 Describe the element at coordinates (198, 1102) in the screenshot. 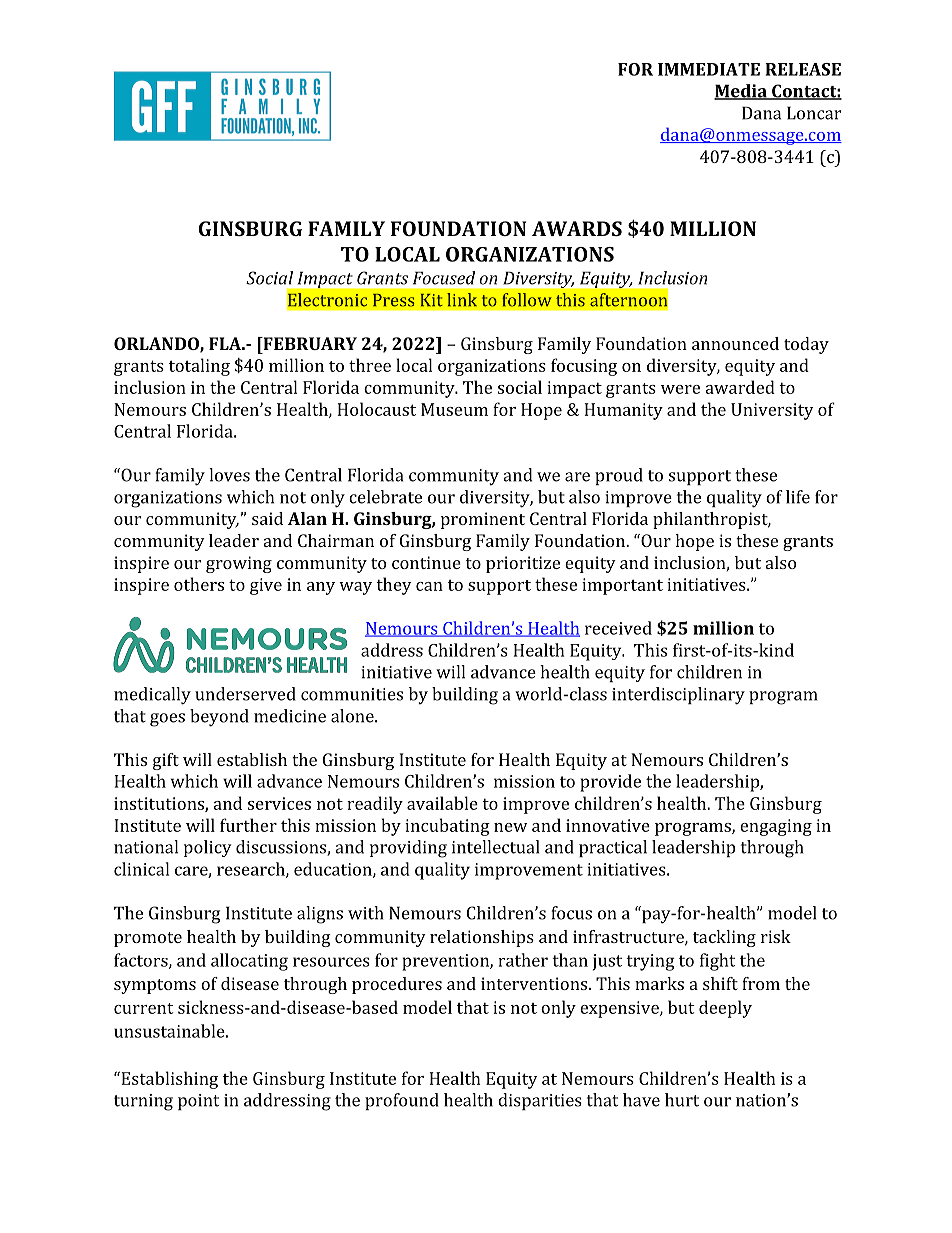

I see `point` at that location.
